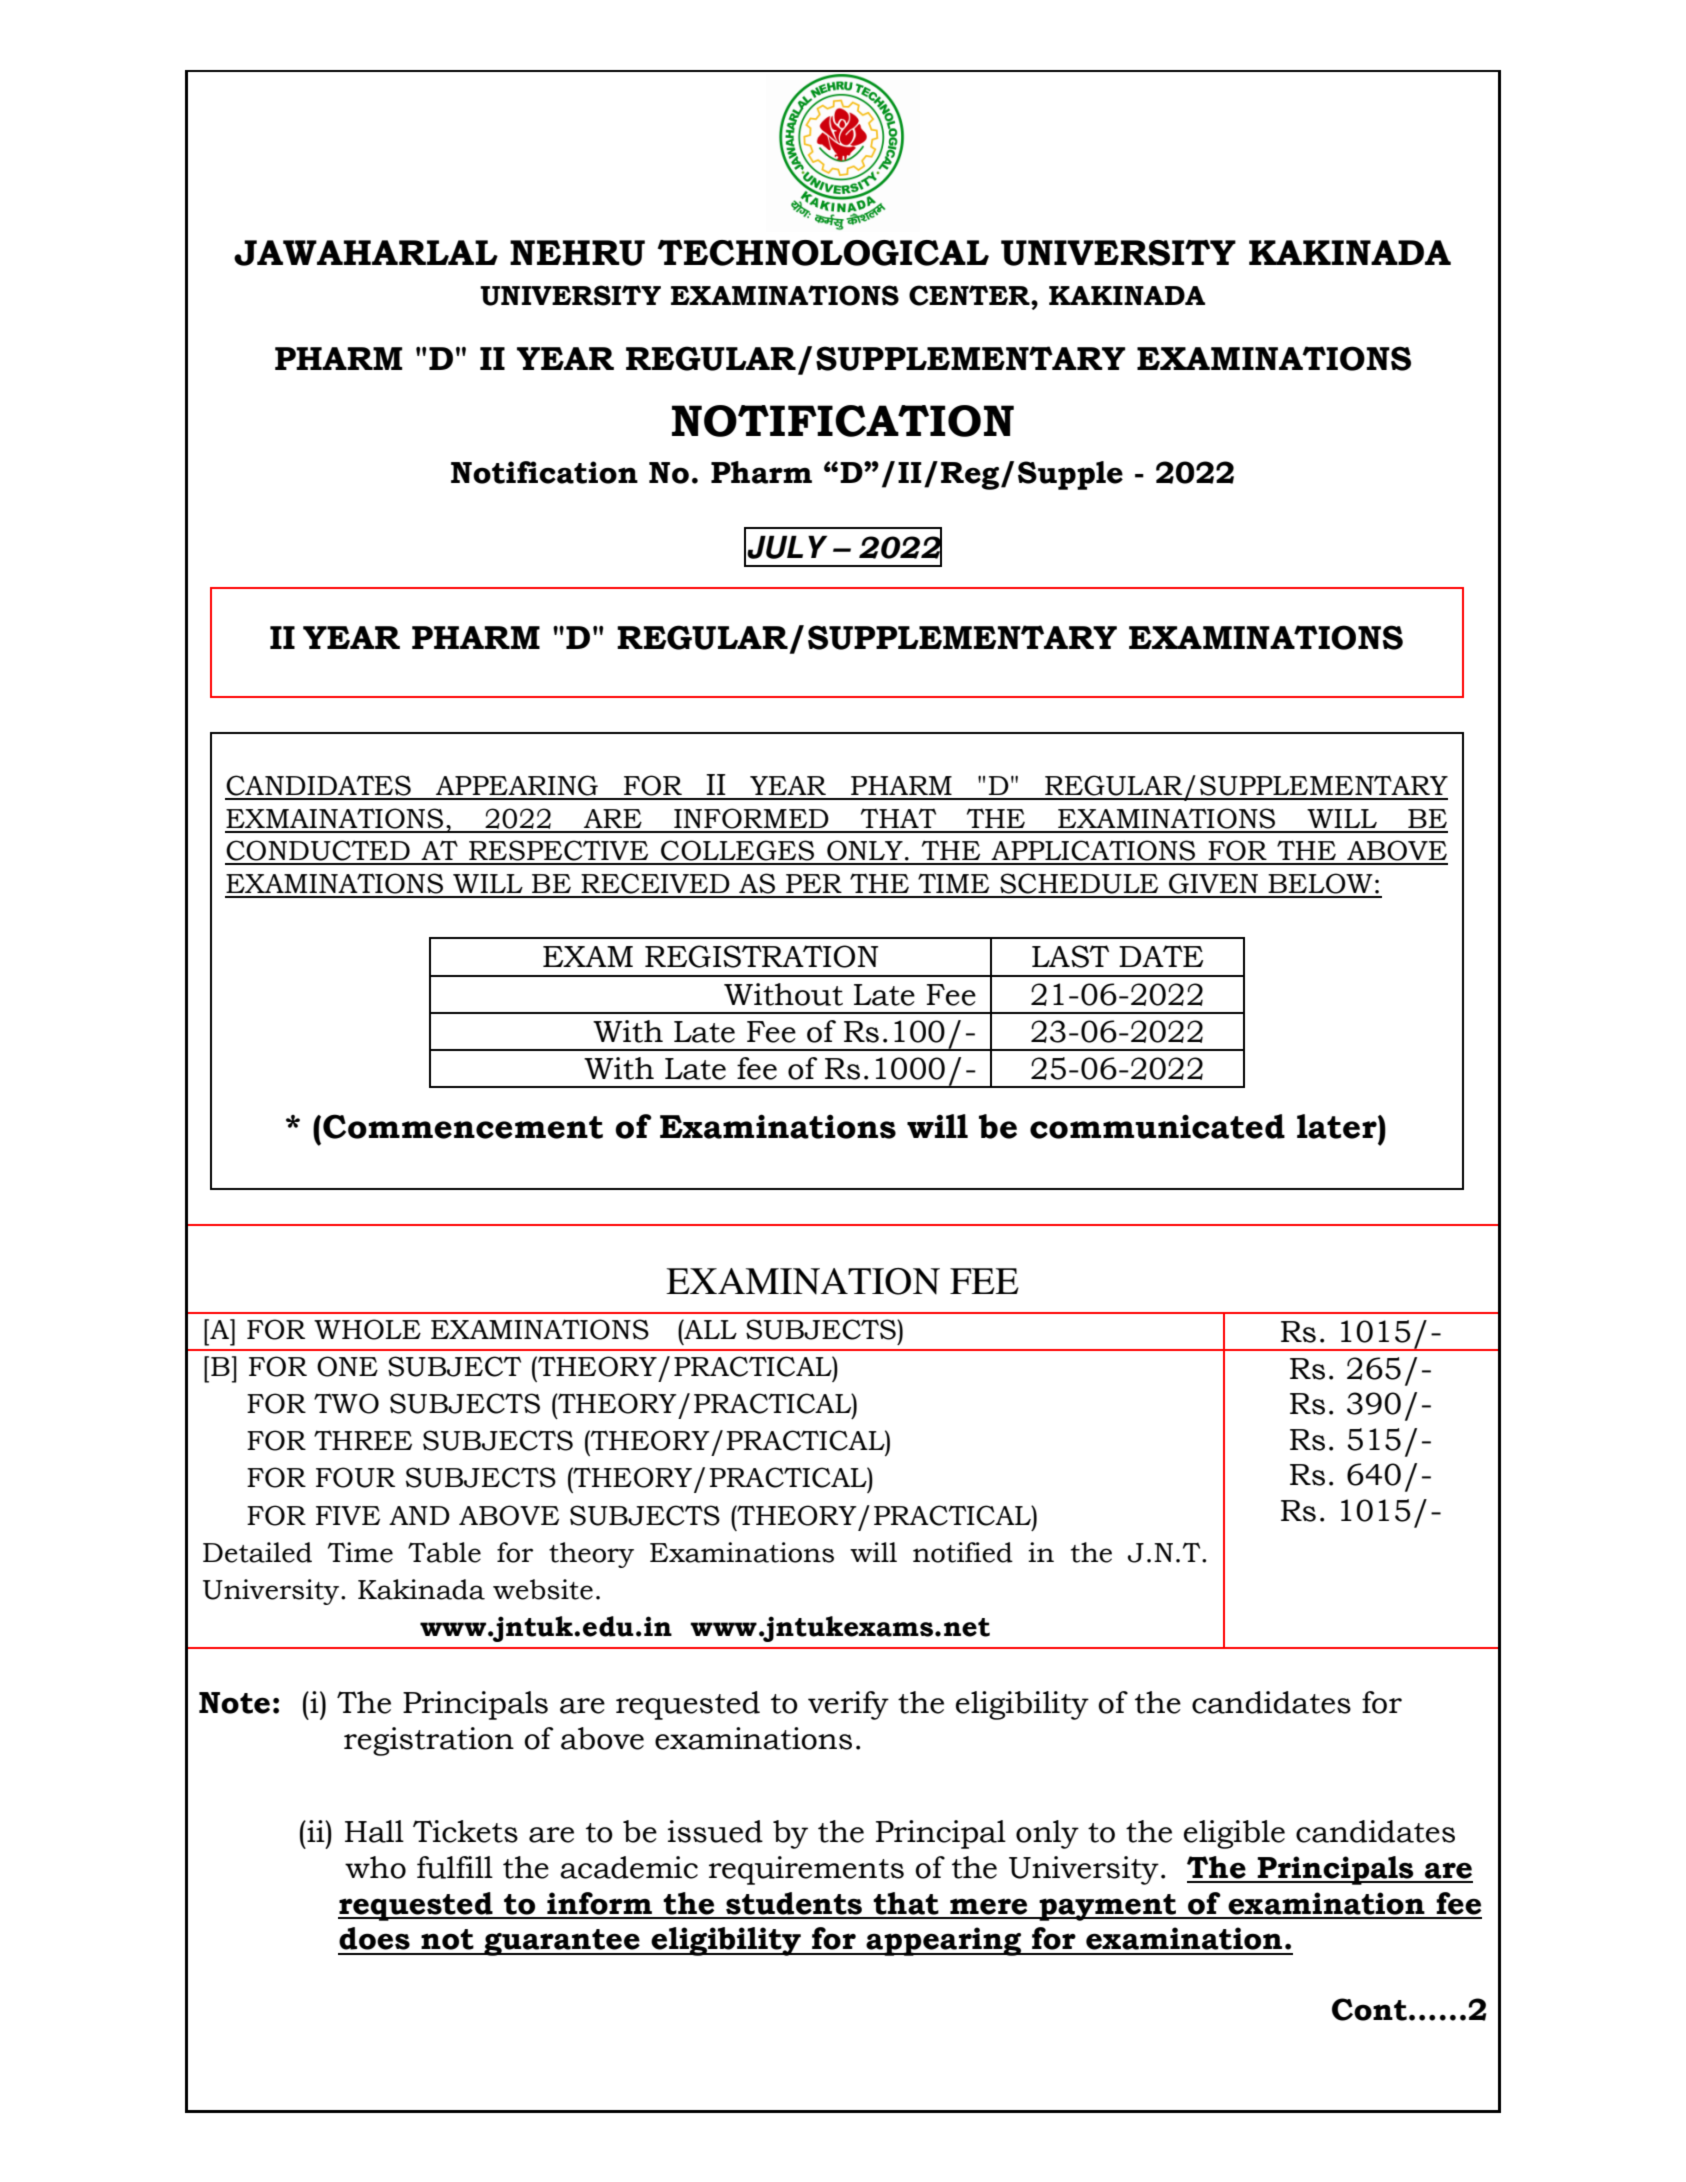 The height and width of the screenshot is (2182, 1686). Describe the element at coordinates (794, 1903) in the screenshot. I see `students` at that location.
